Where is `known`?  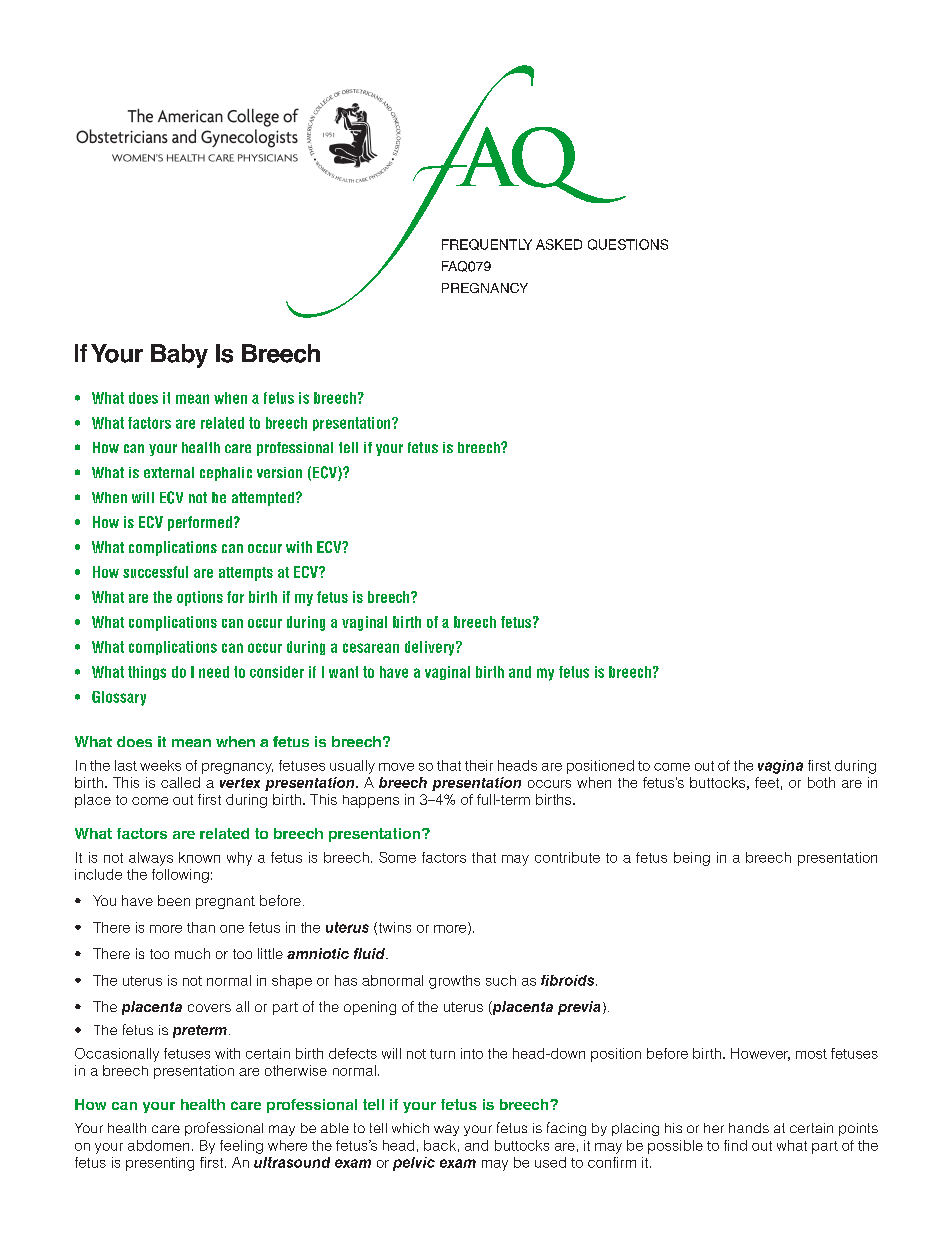
known is located at coordinates (199, 857).
